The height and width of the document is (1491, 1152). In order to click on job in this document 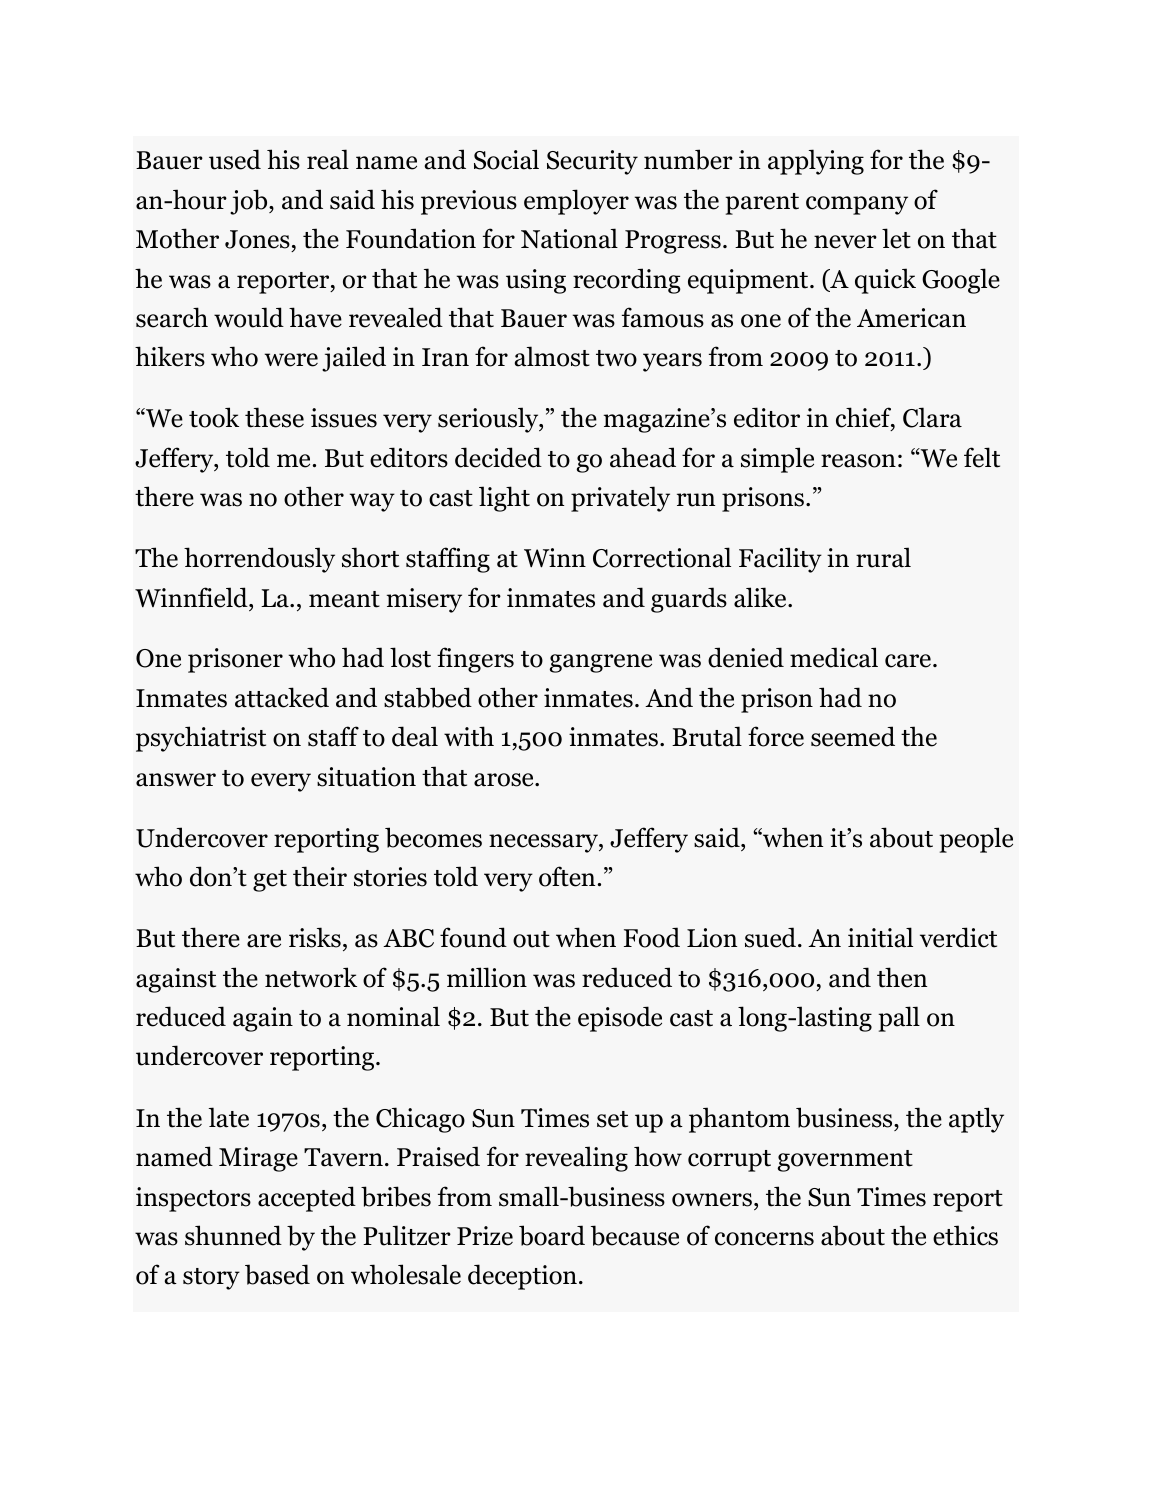, I will do `click(250, 202)`.
